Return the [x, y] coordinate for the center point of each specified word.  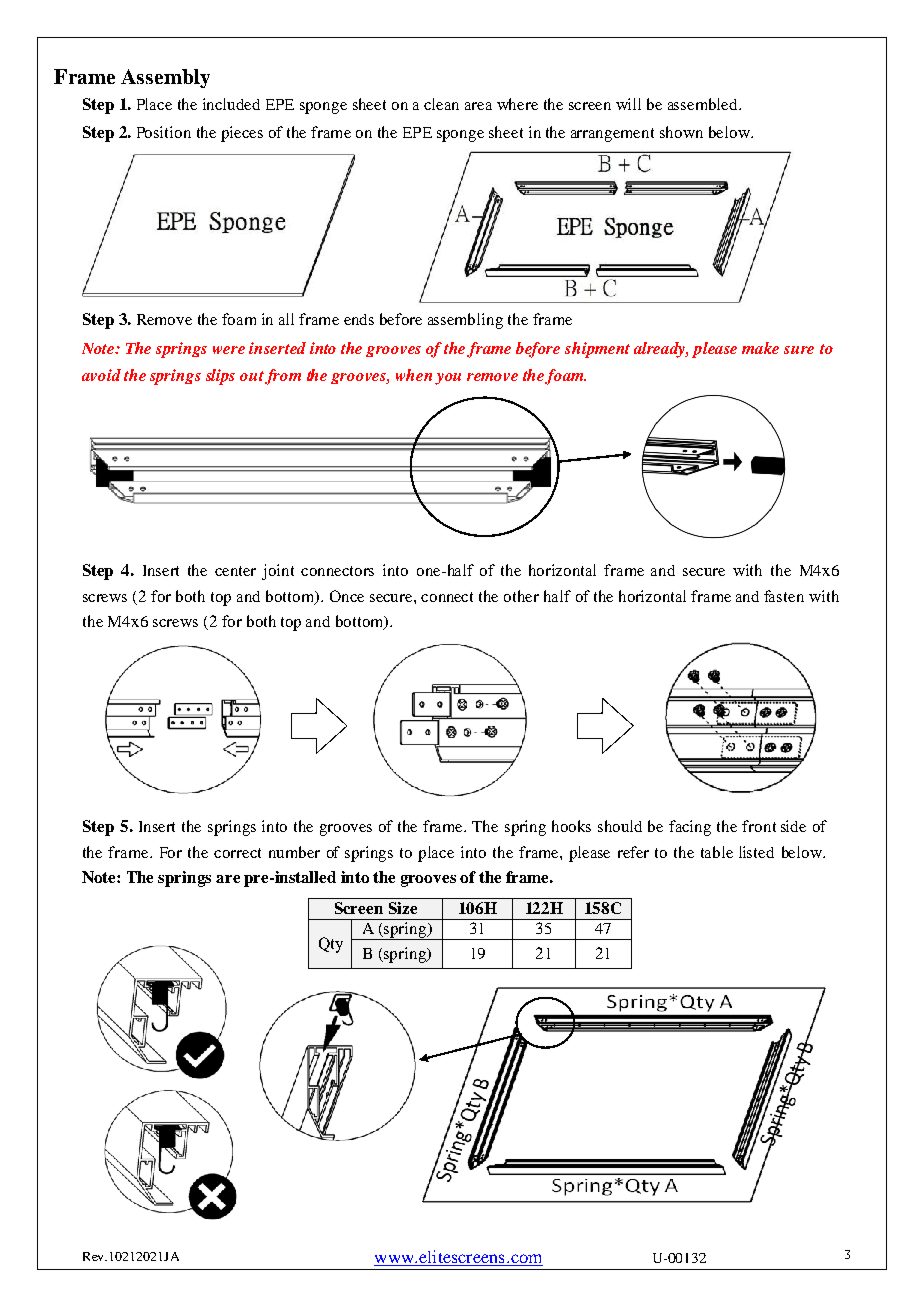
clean [441, 104]
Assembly [165, 78]
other [521, 596]
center [235, 571]
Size [403, 908]
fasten [784, 596]
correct [237, 853]
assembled [704, 104]
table [717, 852]
